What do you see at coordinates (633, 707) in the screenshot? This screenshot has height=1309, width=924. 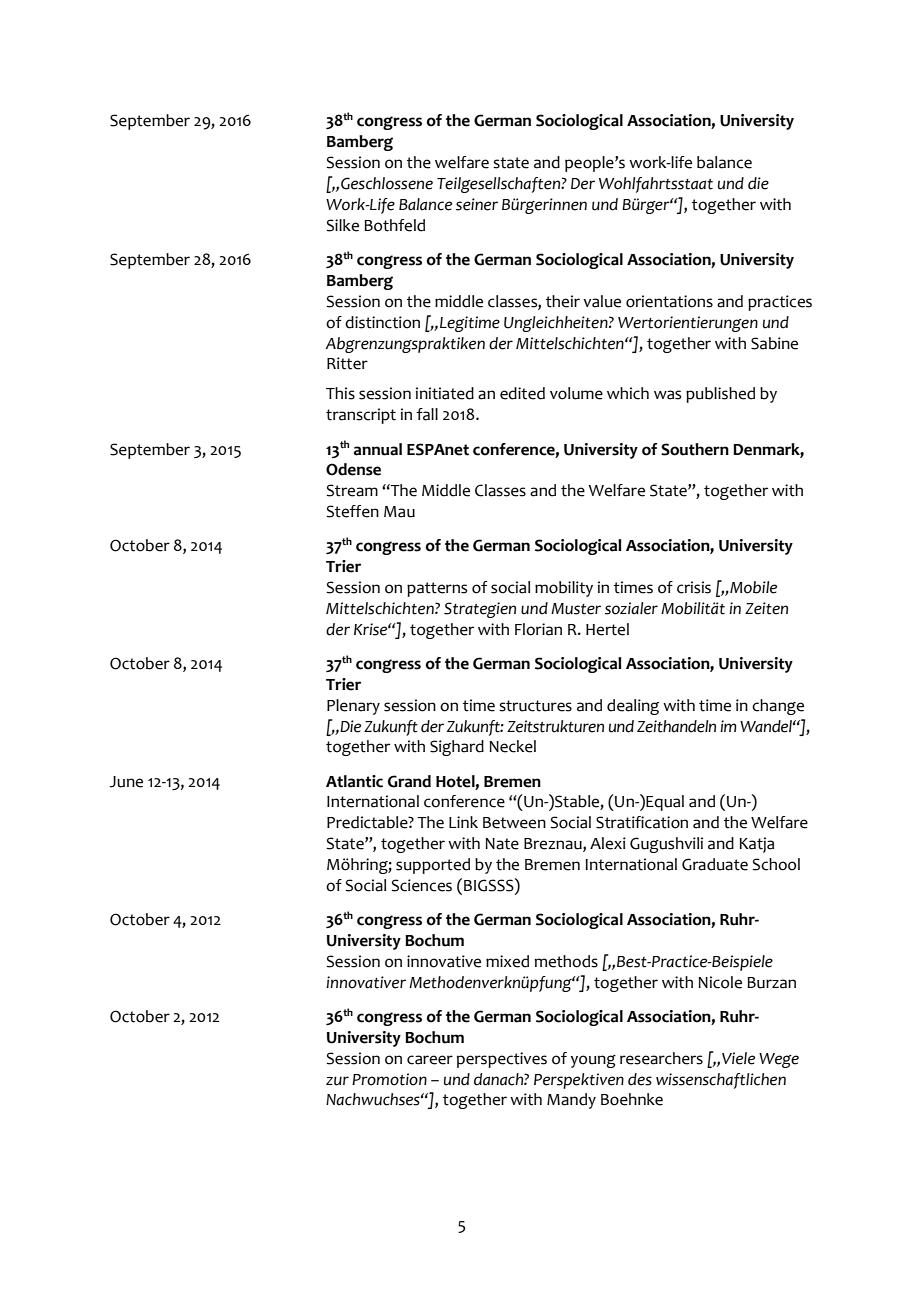 I see `dealing` at bounding box center [633, 707].
